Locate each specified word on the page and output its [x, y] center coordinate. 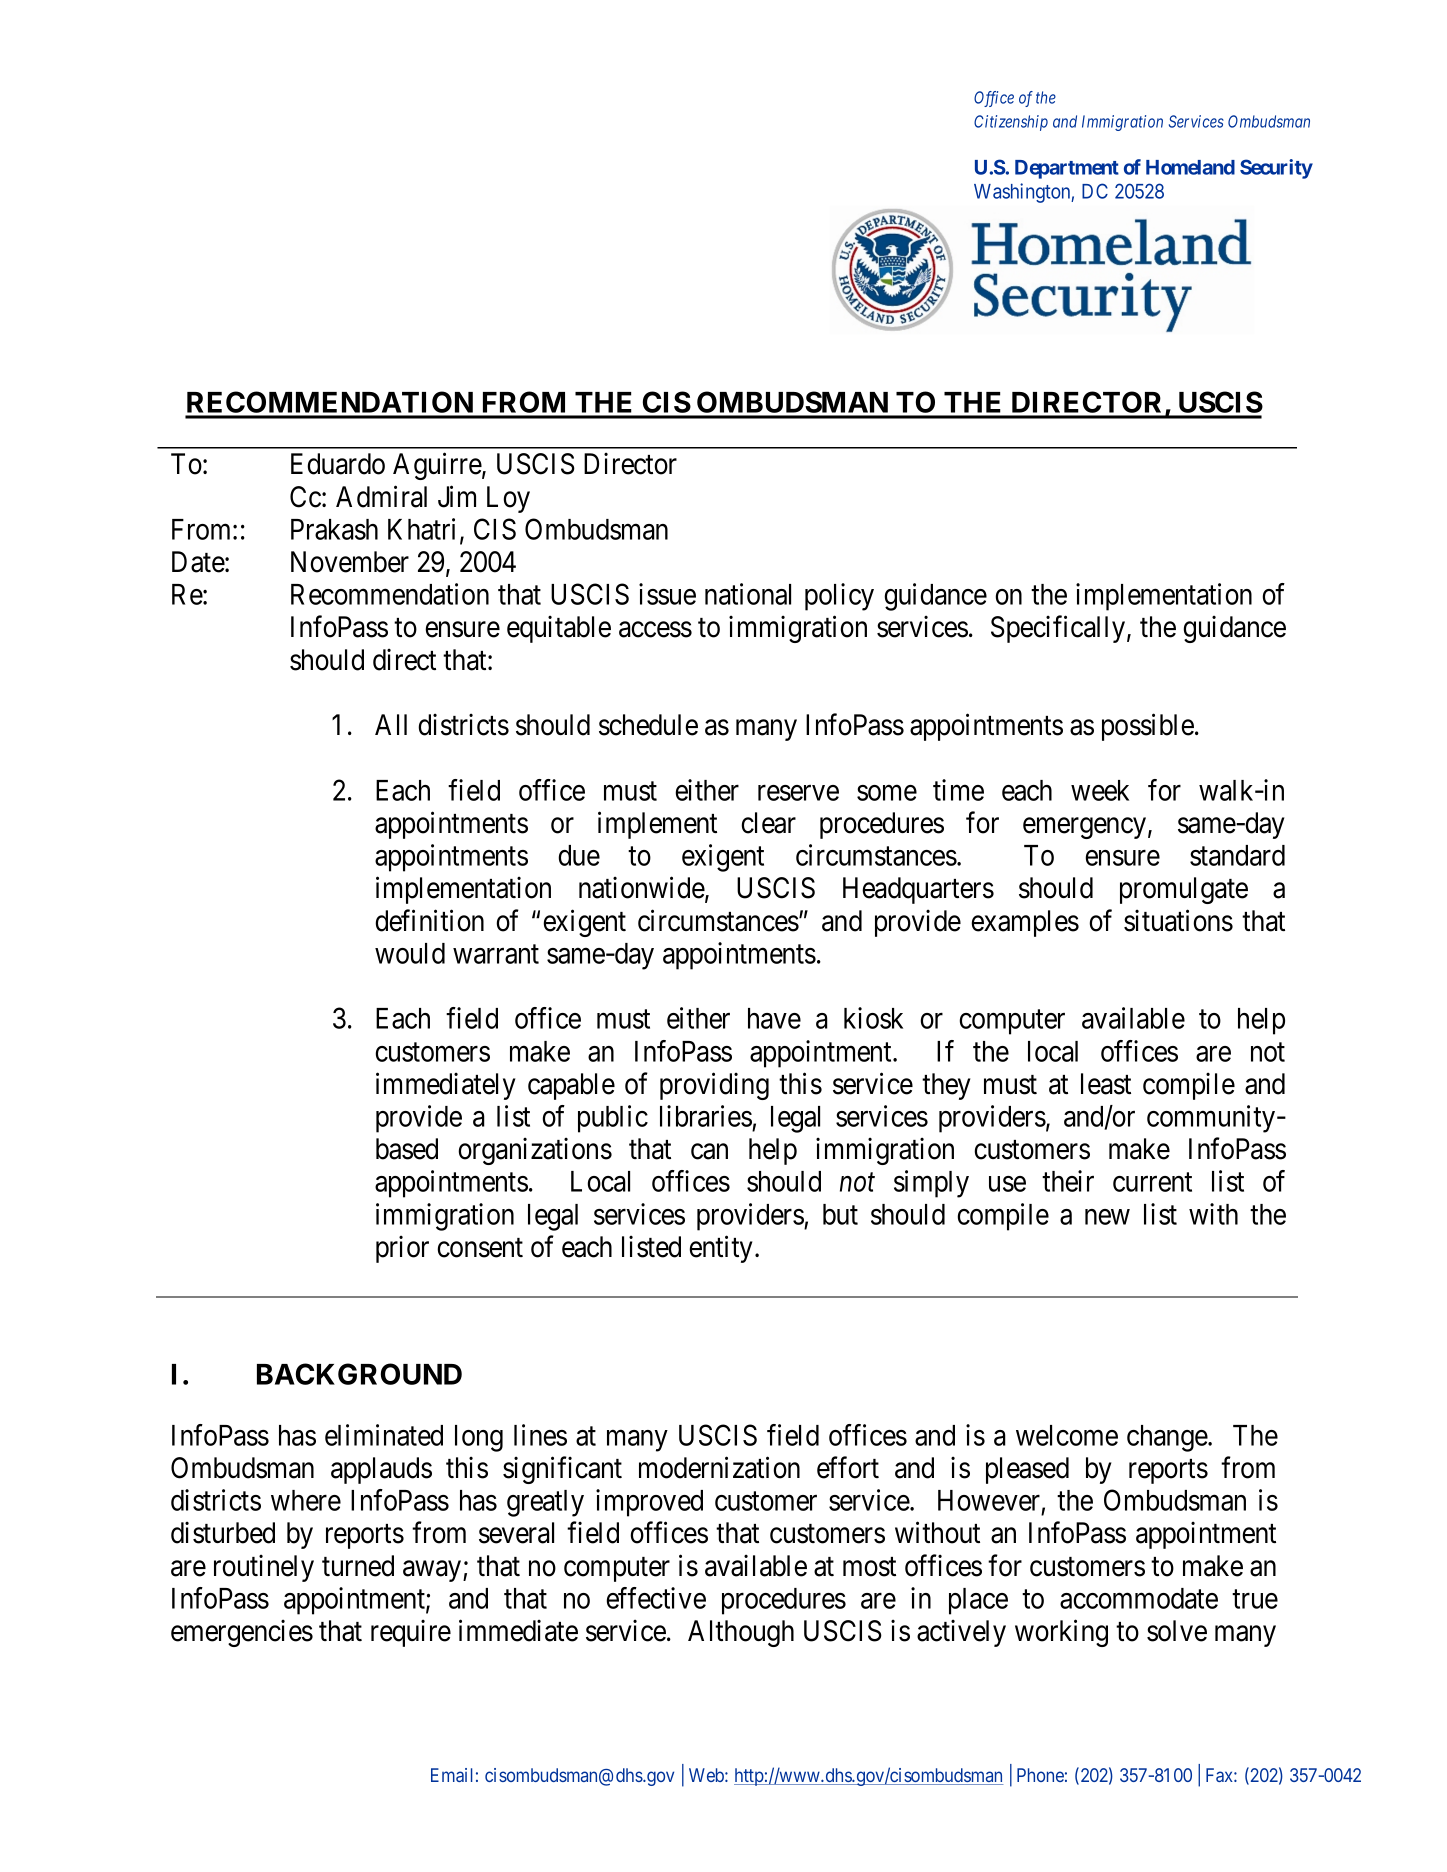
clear [768, 823]
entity [721, 1249]
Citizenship [1011, 123]
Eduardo [338, 464]
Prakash [334, 529]
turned [358, 1566]
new [1107, 1217]
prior [402, 1249]
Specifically [1058, 629]
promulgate [1184, 890]
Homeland [1190, 167]
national [748, 594]
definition [429, 920]
